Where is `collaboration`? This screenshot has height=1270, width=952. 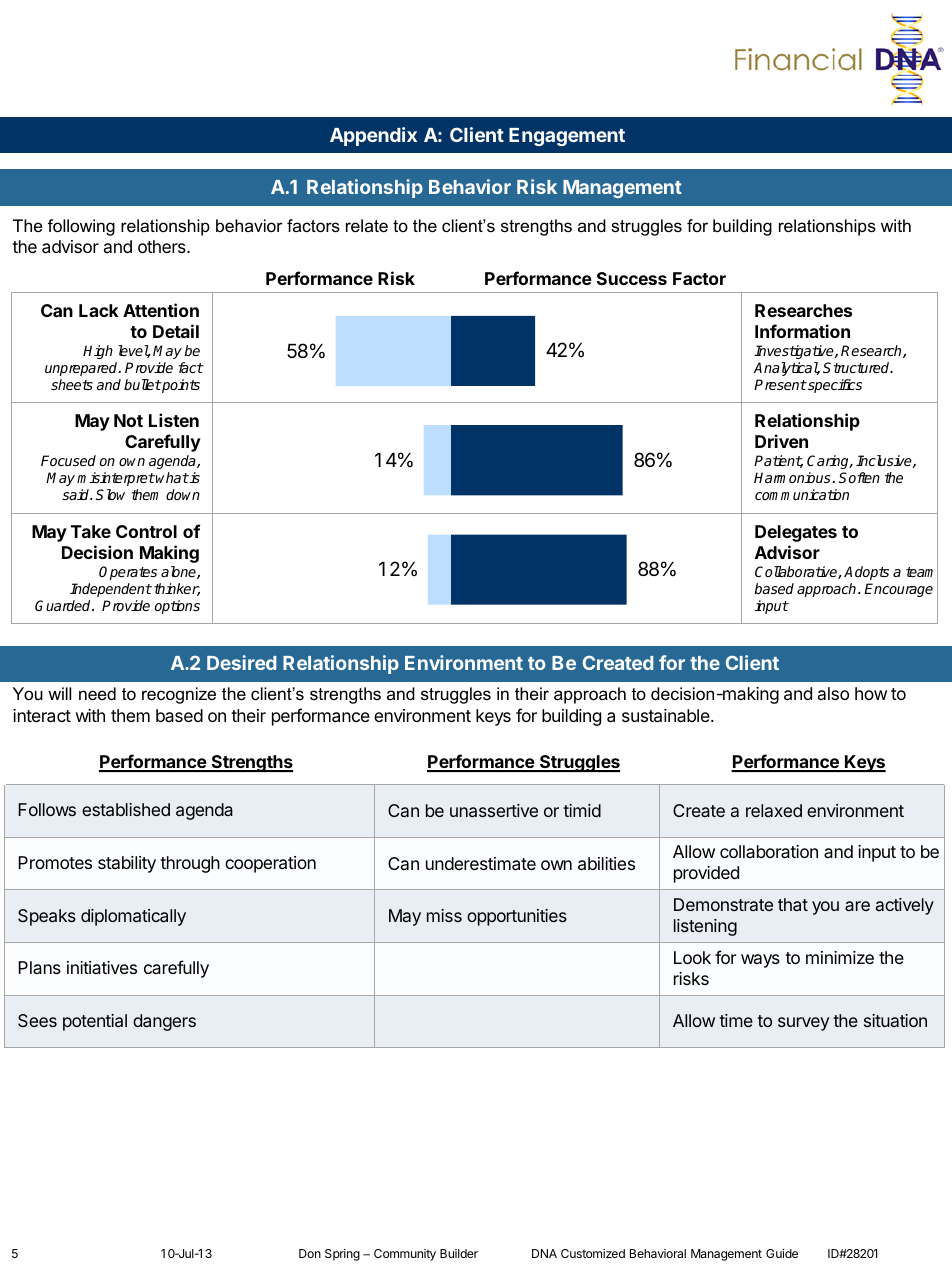
collaboration is located at coordinates (769, 851).
